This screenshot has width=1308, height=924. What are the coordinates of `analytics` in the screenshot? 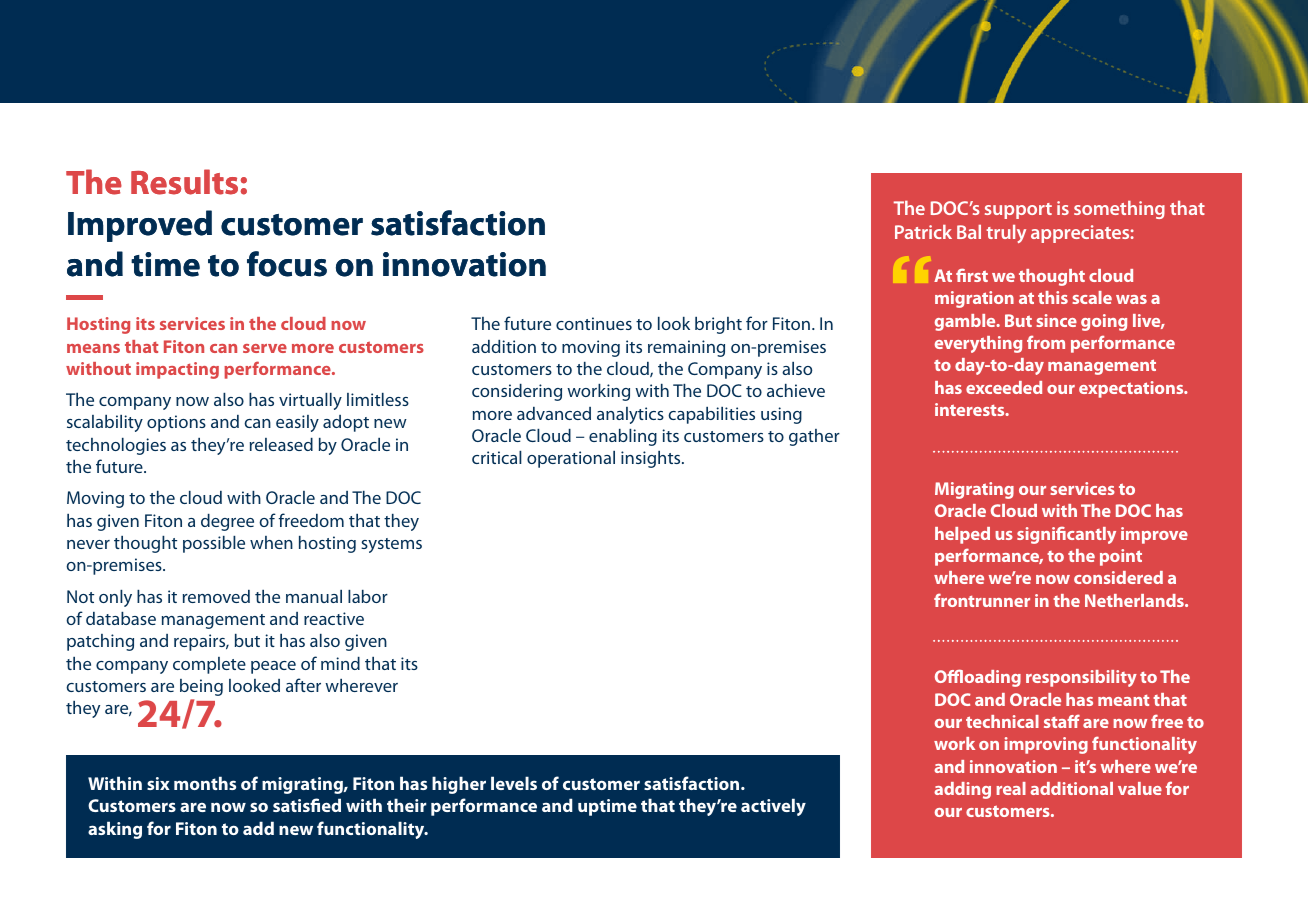 It's located at (630, 415).
